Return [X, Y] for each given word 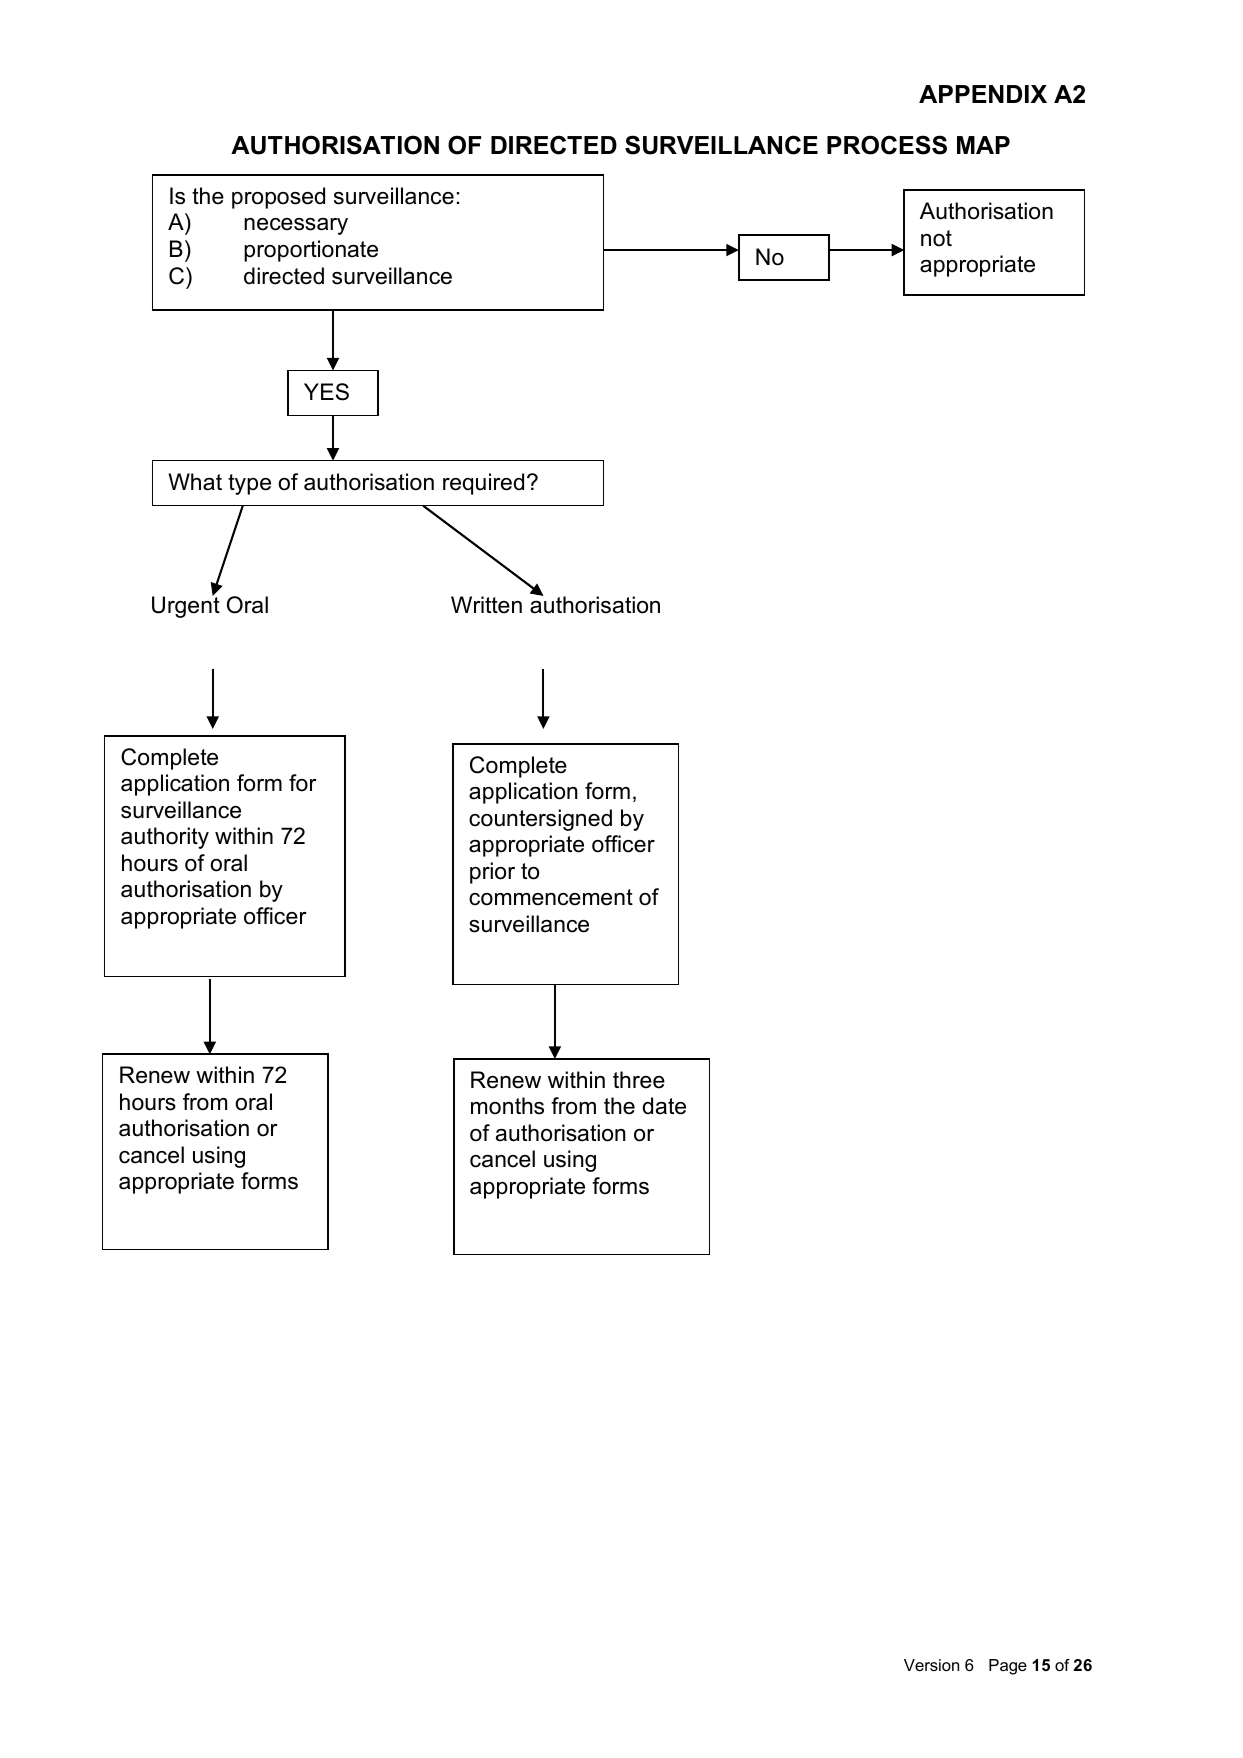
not [936, 238]
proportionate [311, 251]
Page [1008, 1667]
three [639, 1080]
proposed [278, 198]
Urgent [186, 606]
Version [931, 1665]
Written [486, 605]
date [664, 1106]
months [507, 1106]
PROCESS [887, 145]
